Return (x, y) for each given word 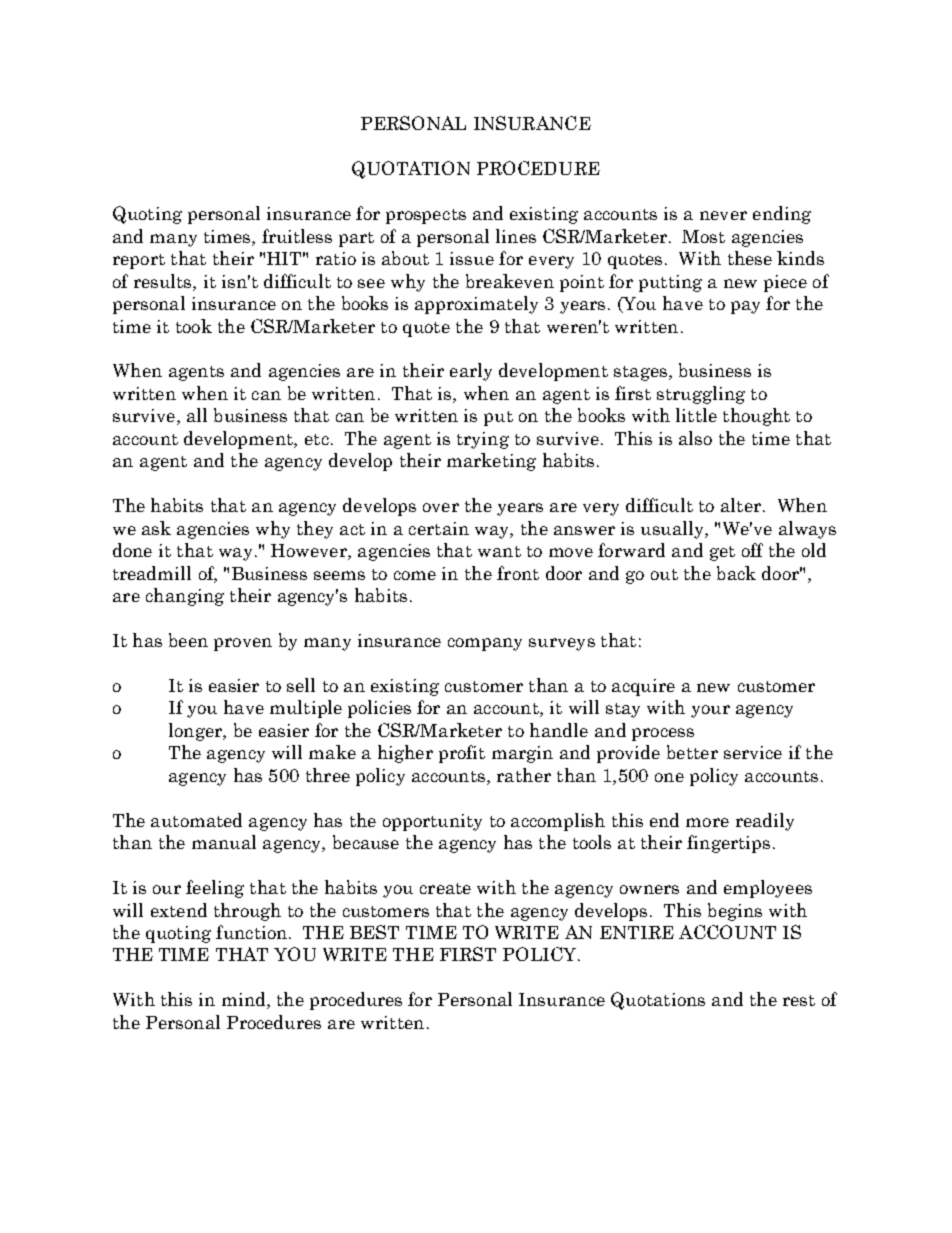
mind (245, 1000)
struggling (701, 395)
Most (703, 236)
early (471, 372)
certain (439, 528)
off (752, 550)
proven (243, 644)
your (710, 711)
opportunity (432, 822)
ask (156, 528)
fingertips (728, 844)
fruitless (297, 236)
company (485, 644)
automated (196, 820)
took (194, 326)
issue (472, 258)
